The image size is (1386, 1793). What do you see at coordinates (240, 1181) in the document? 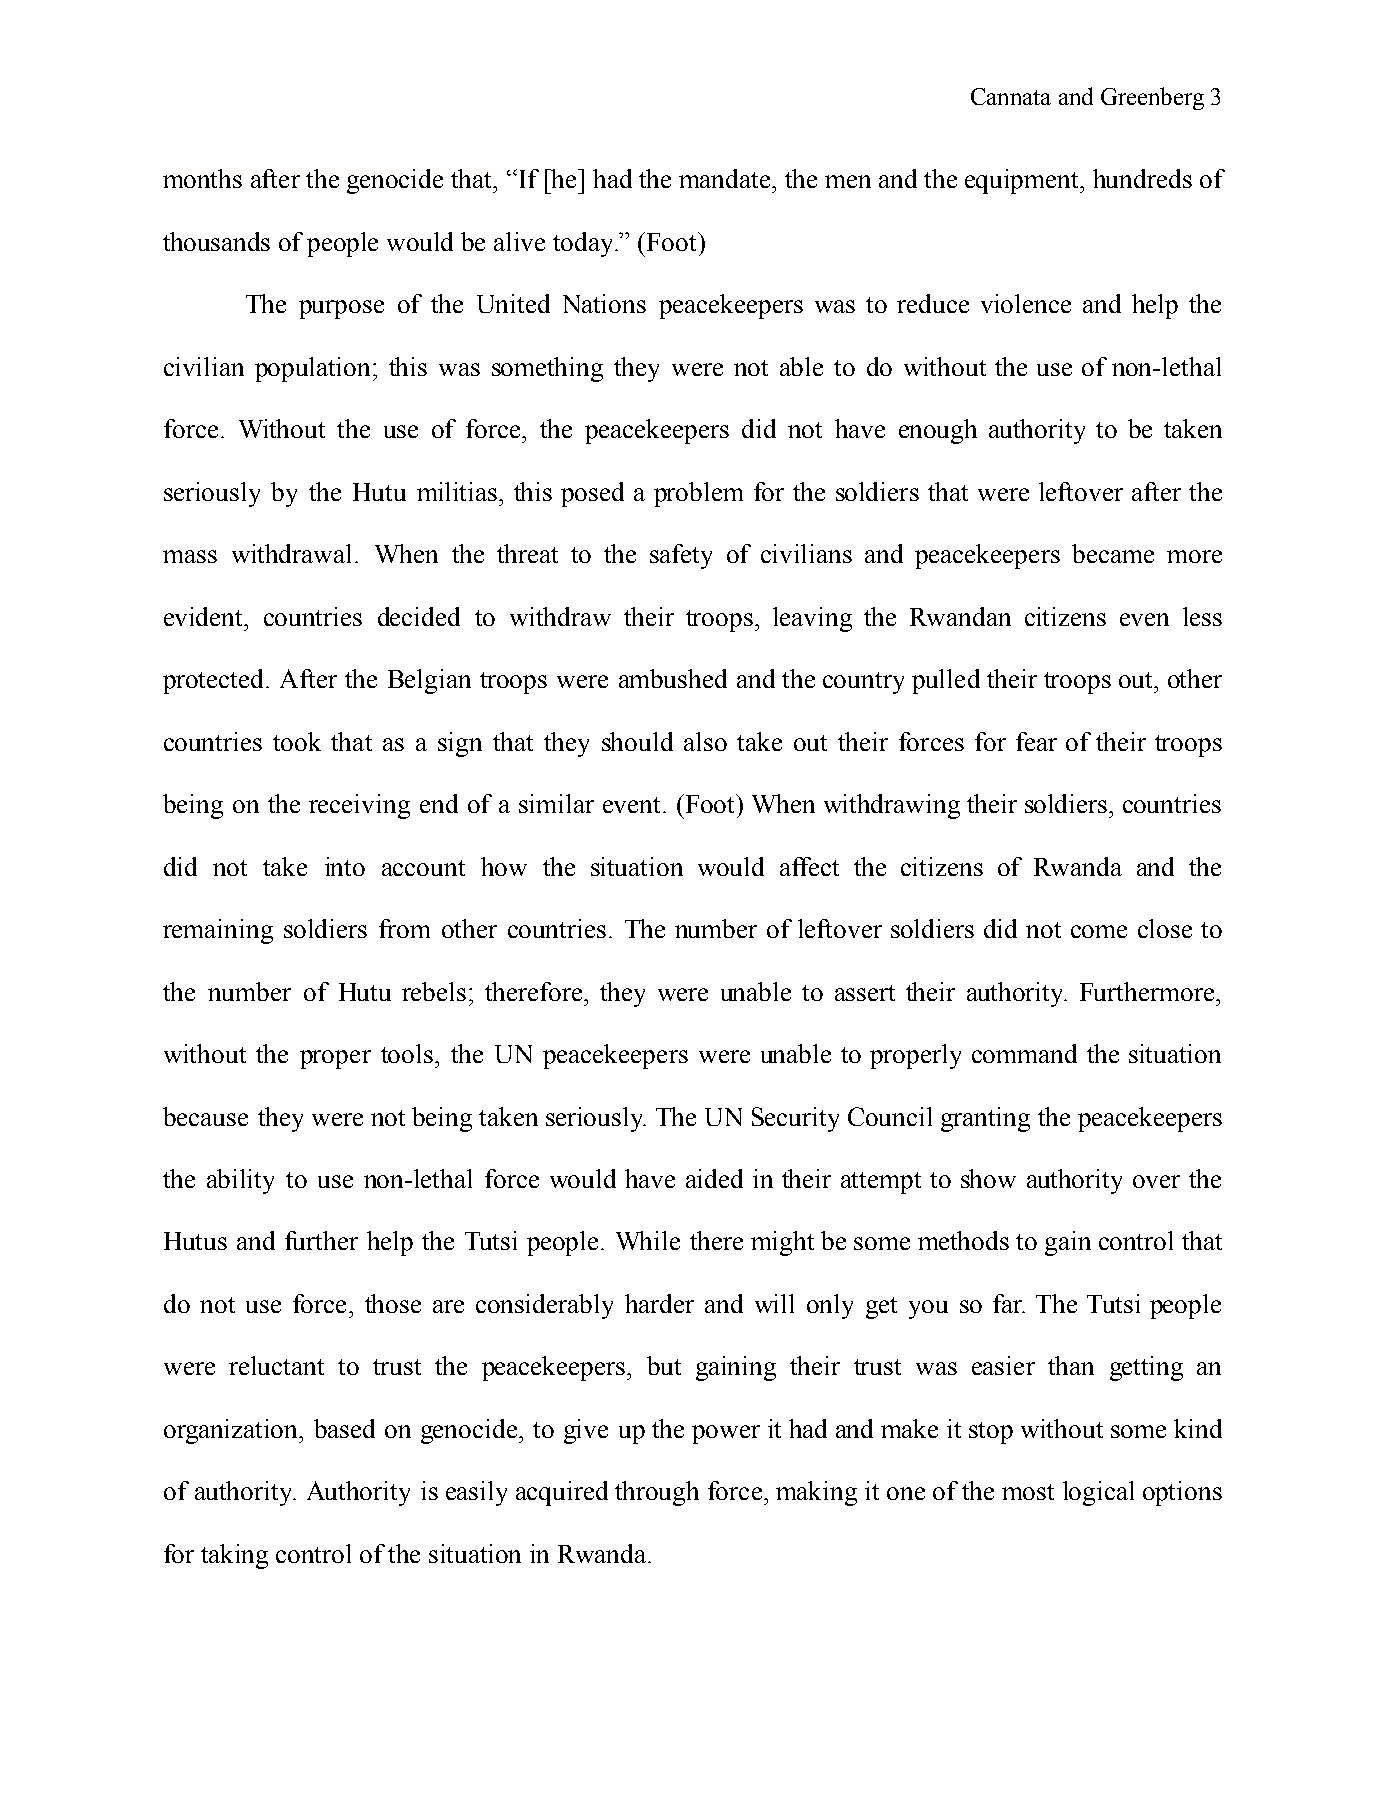
I see `ability` at bounding box center [240, 1181].
